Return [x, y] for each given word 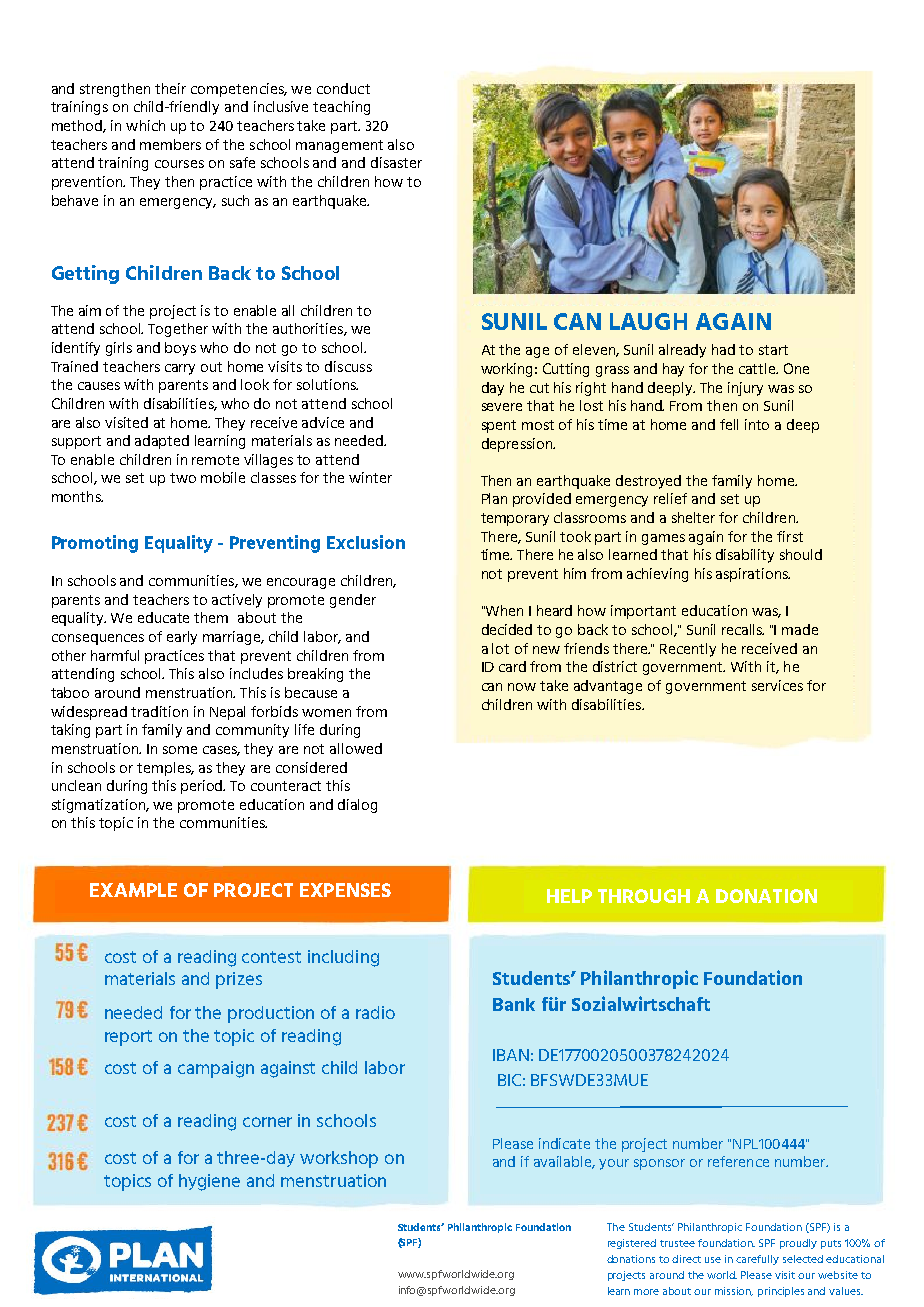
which [145, 125]
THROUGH [644, 896]
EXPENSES [345, 890]
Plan [494, 498]
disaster [396, 162]
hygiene [209, 1182]
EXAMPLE [133, 890]
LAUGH [648, 321]
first [790, 536]
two [183, 478]
